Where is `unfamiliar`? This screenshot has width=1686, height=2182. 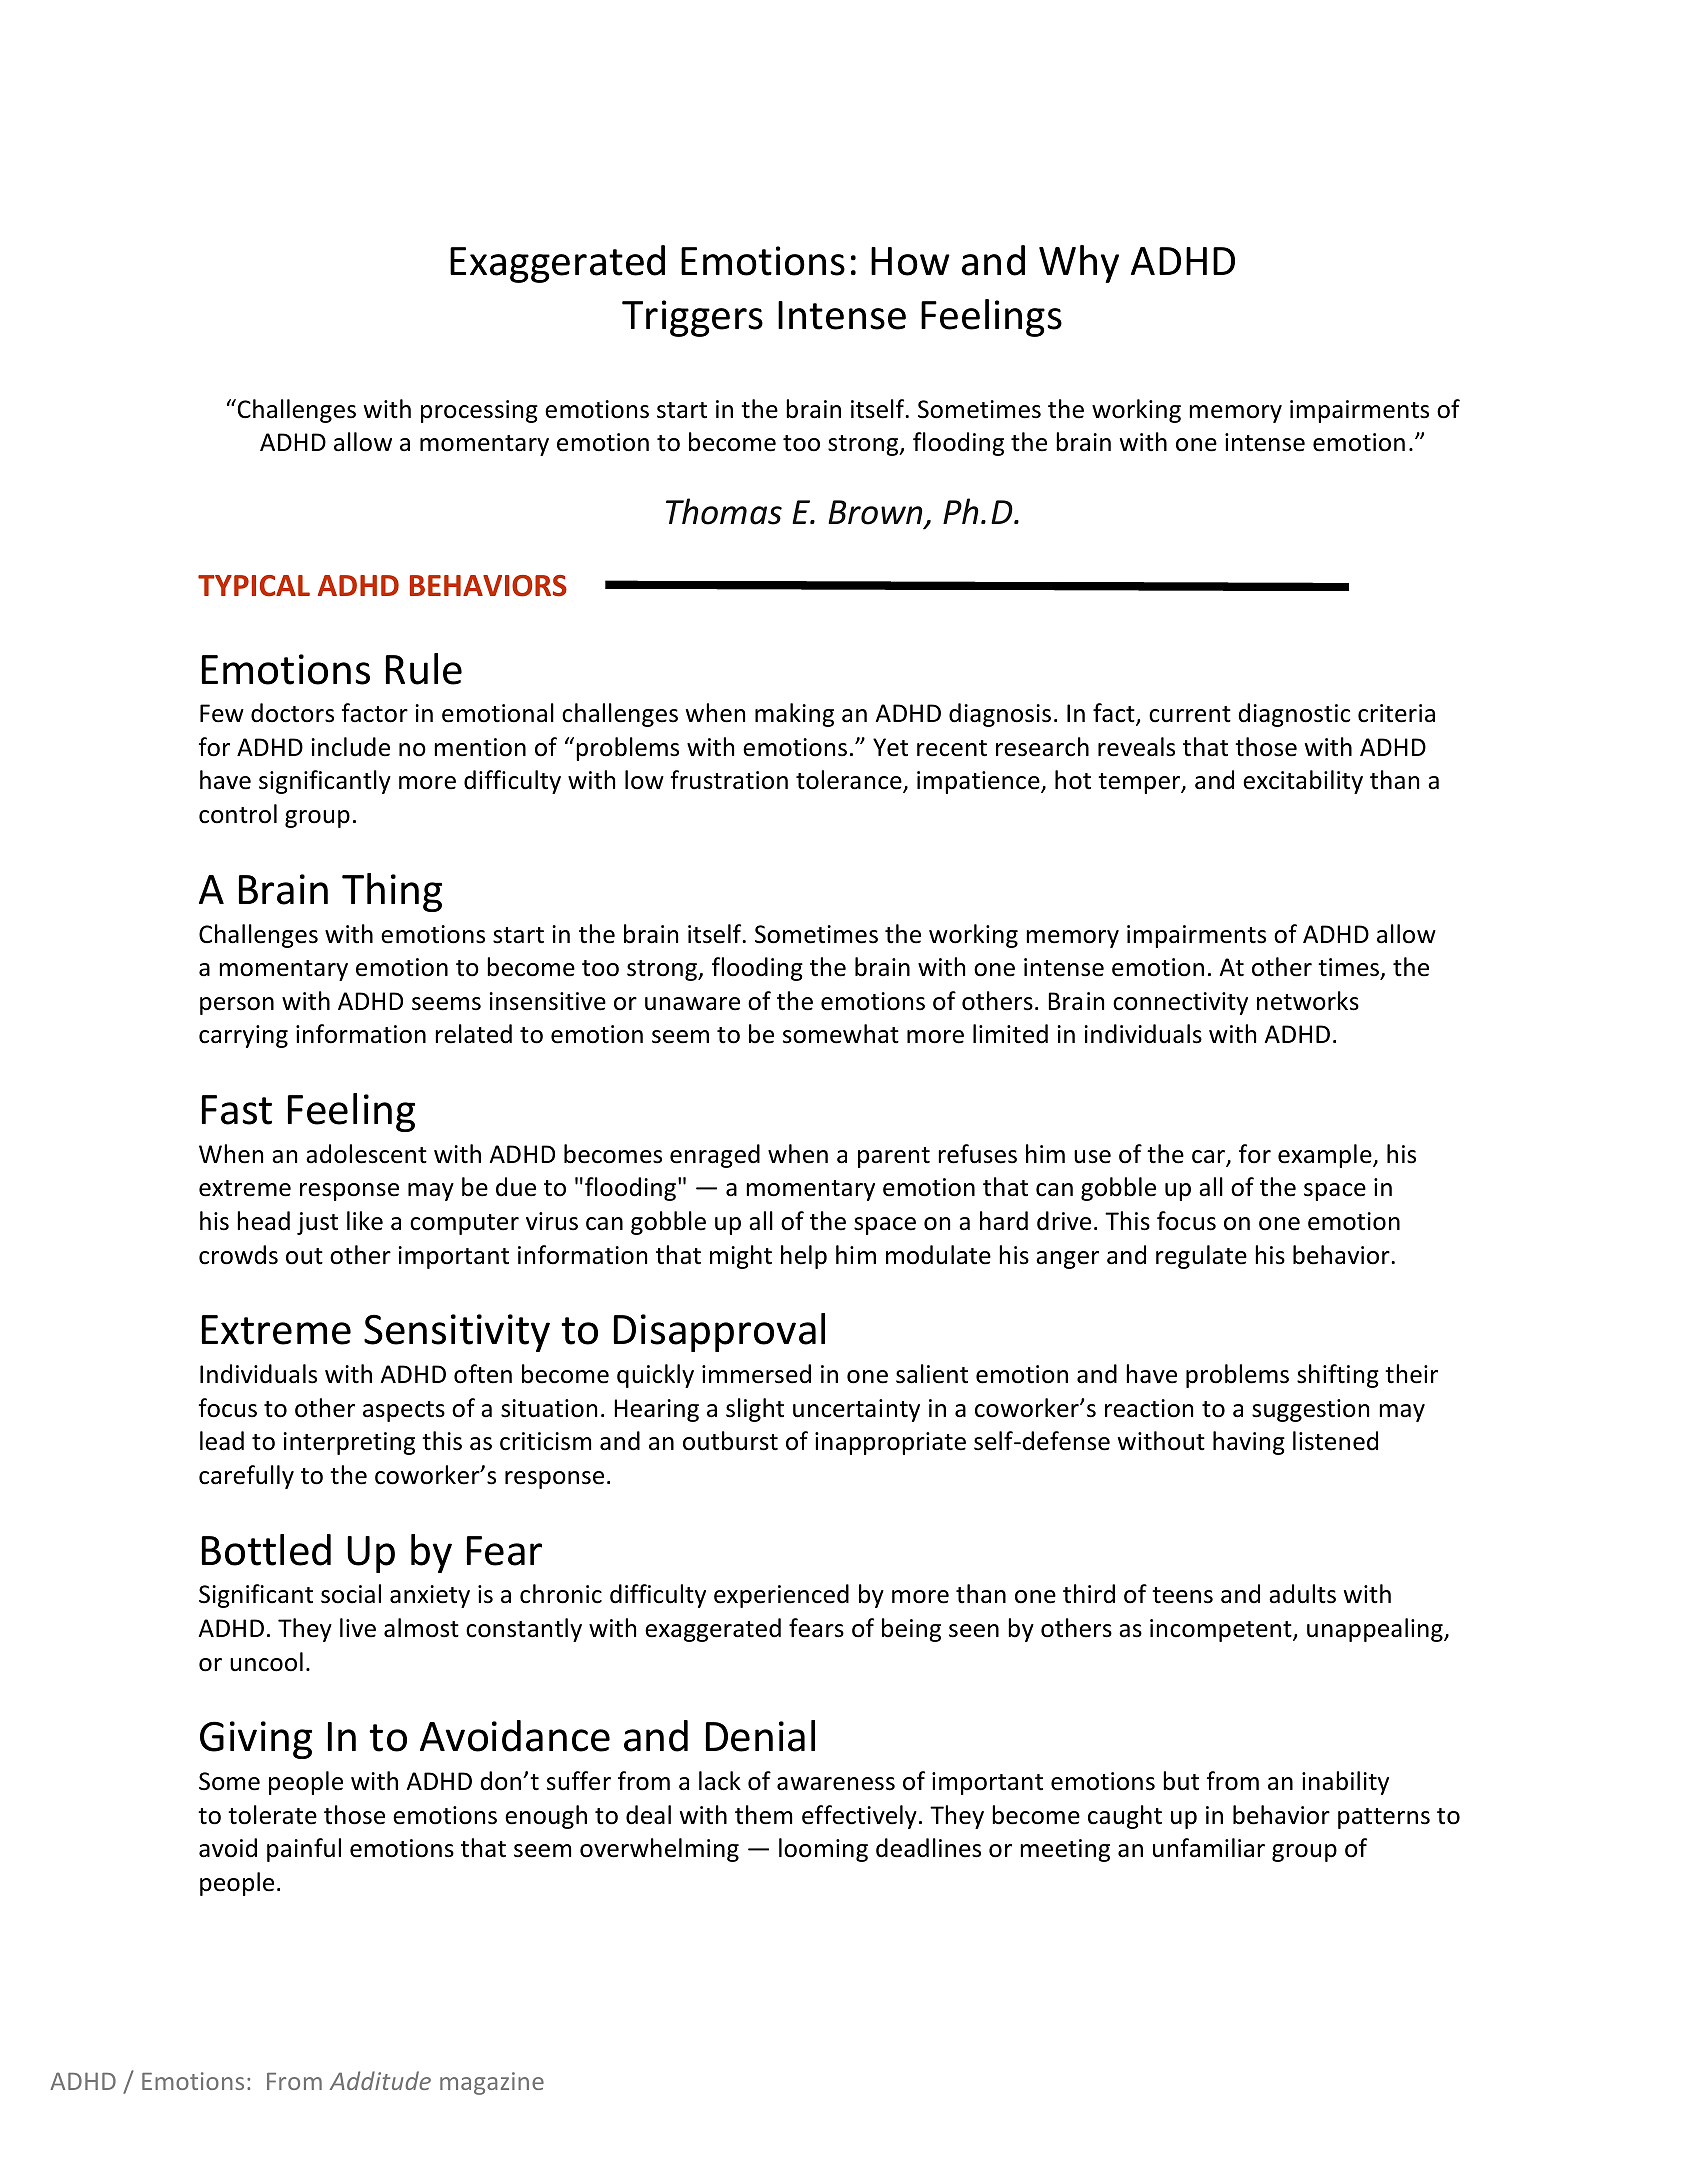 unfamiliar is located at coordinates (1209, 1848).
